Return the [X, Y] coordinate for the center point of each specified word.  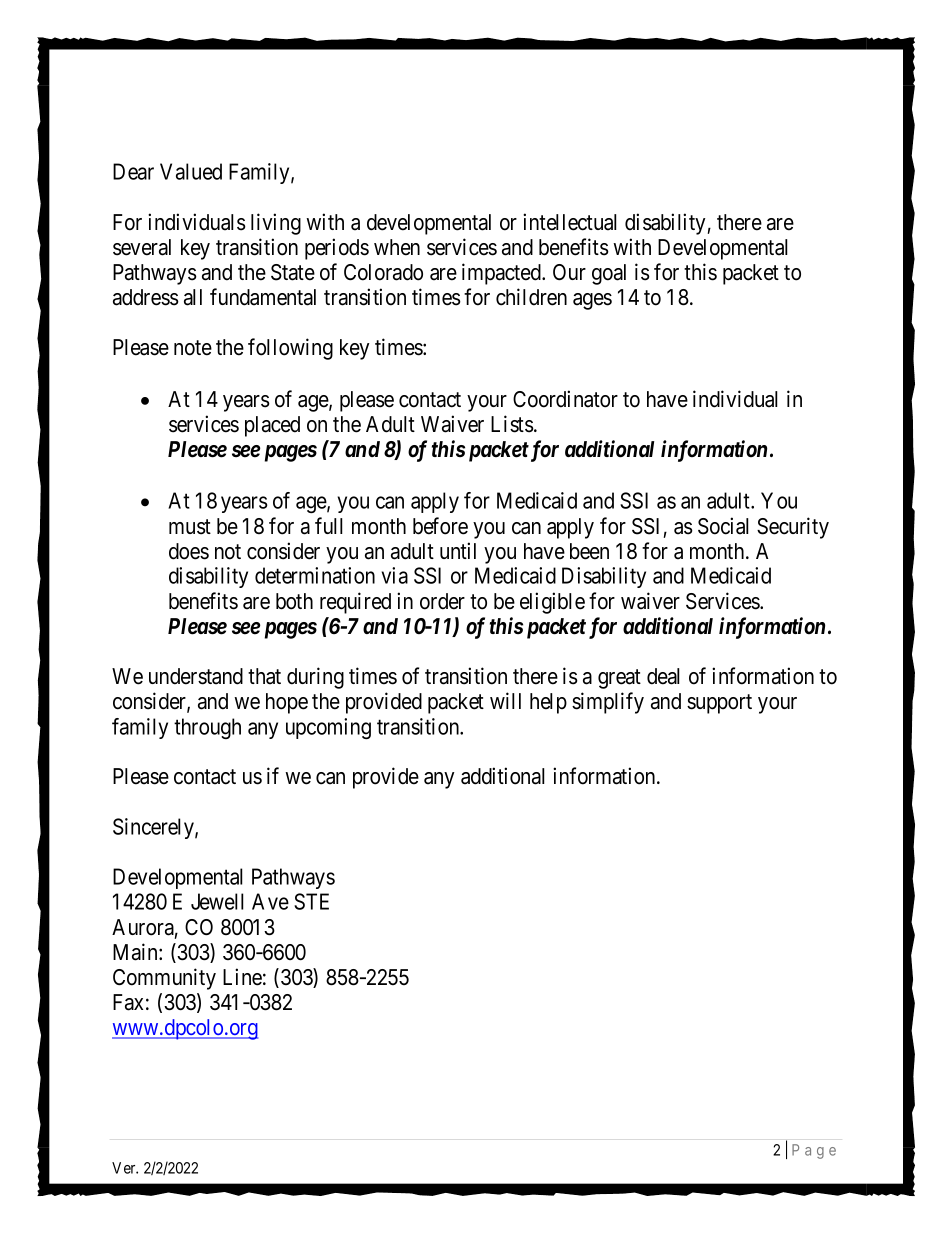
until [458, 550]
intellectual [570, 222]
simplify [608, 703]
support [719, 704]
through [207, 728]
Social [723, 526]
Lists [512, 424]
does [189, 551]
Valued [191, 171]
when [397, 247]
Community [164, 979]
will [505, 700]
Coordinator [565, 399]
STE [311, 901]
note [193, 348]
